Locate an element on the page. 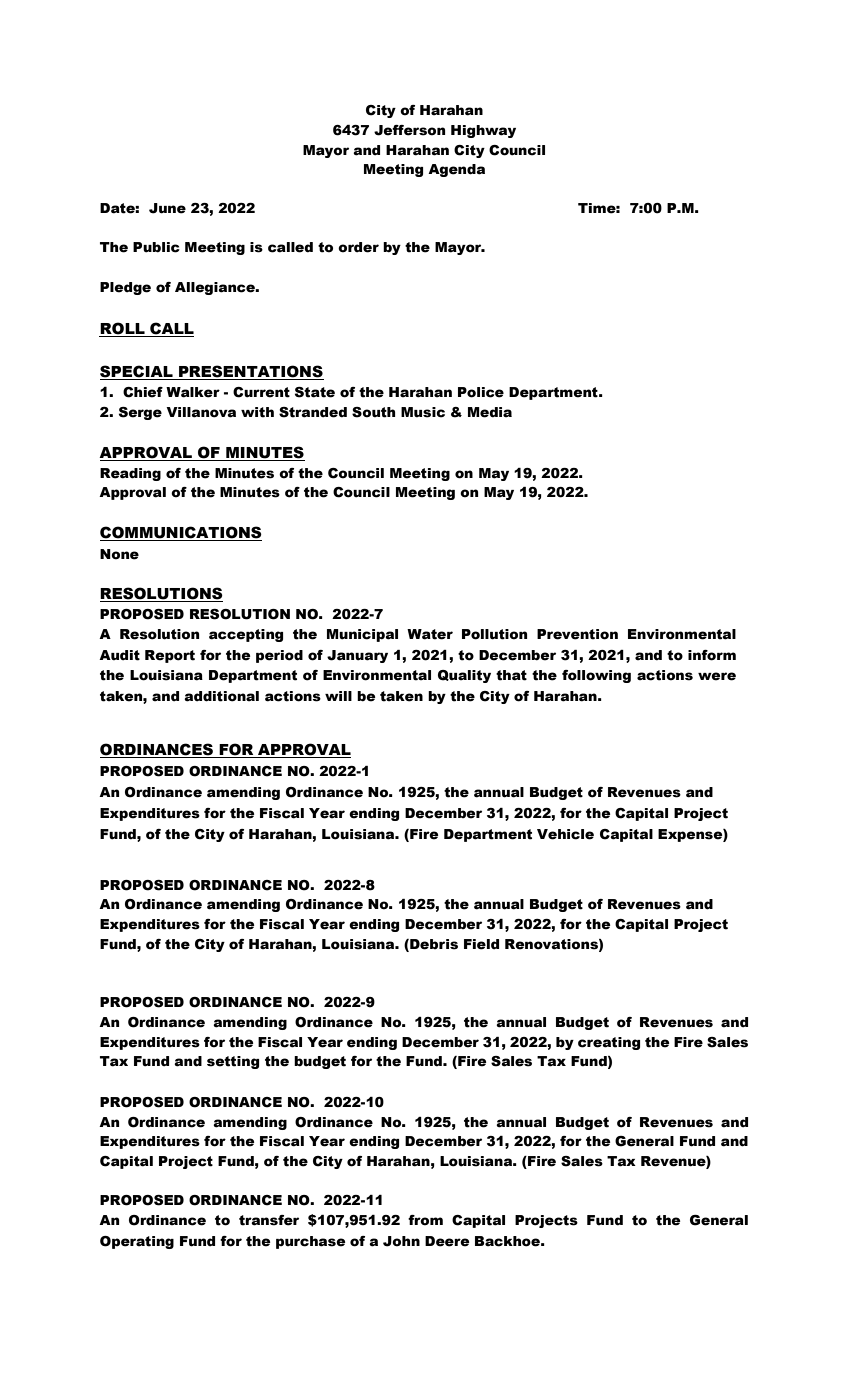 Image resolution: width=849 pixels, height=1400 pixels. following is located at coordinates (596, 676).
